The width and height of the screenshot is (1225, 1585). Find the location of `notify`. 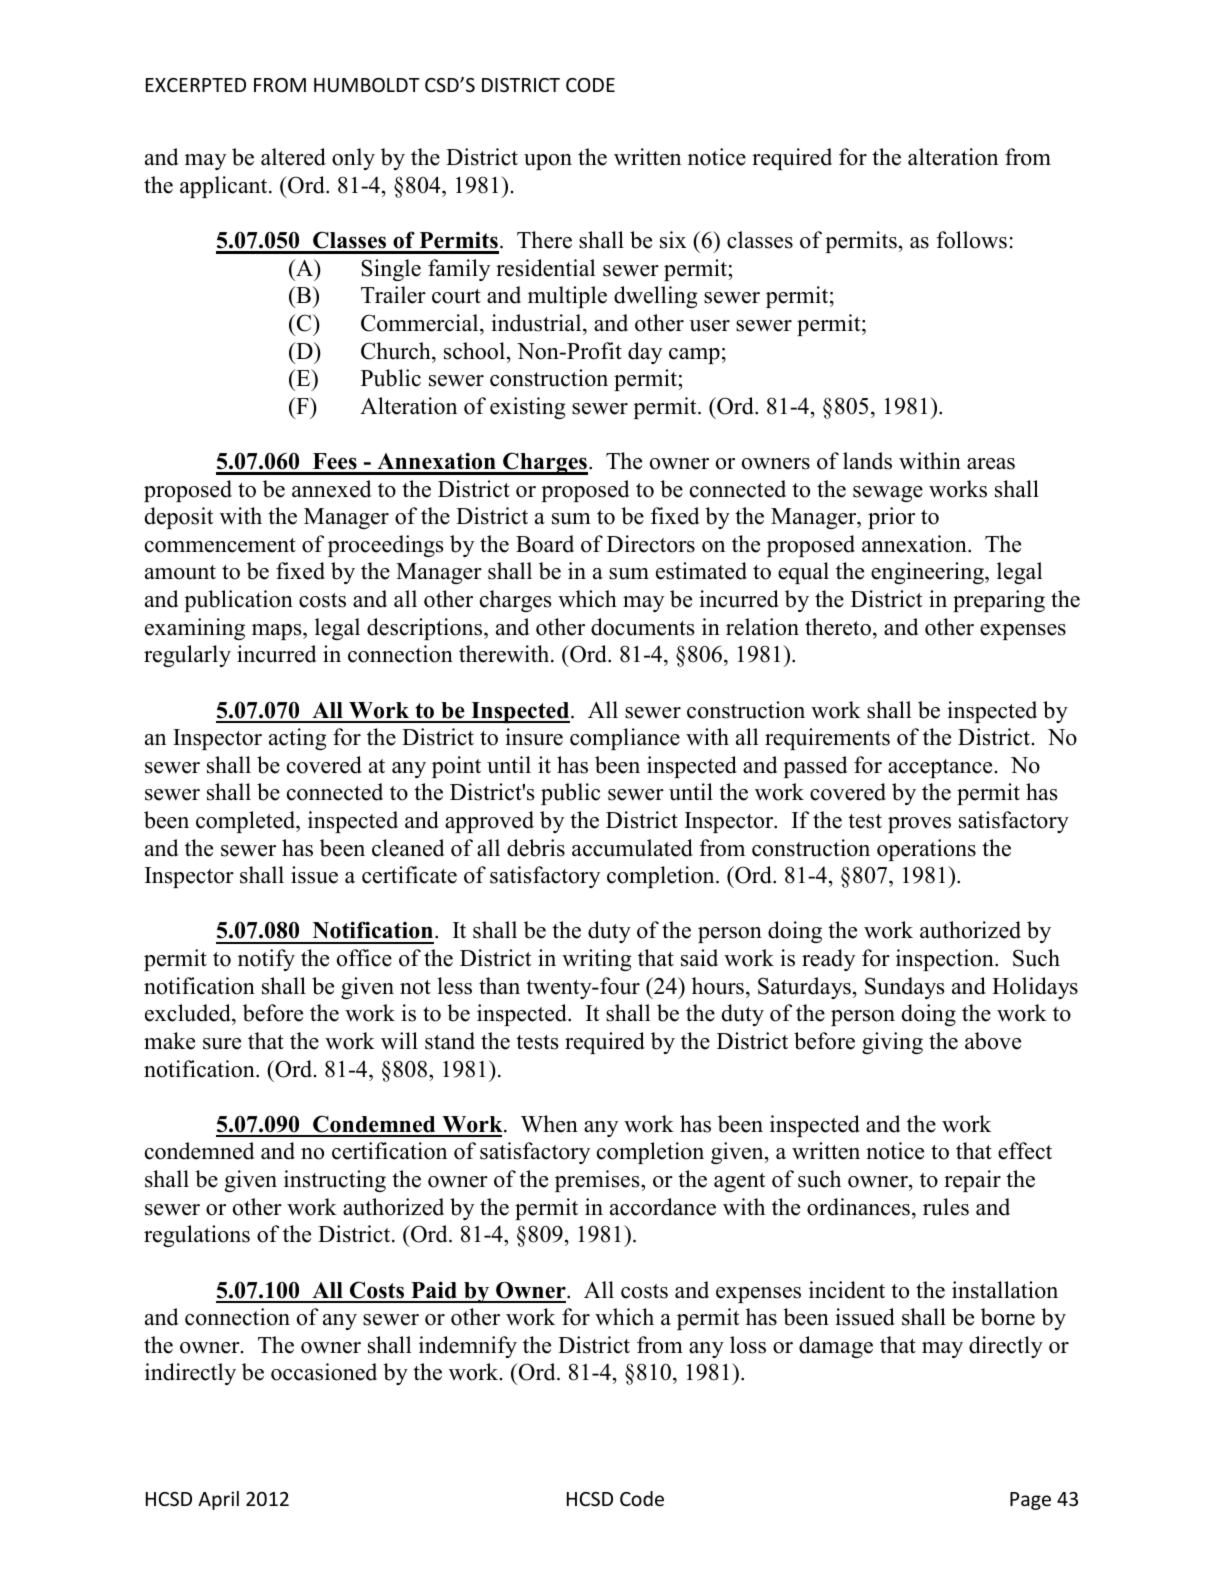

notify is located at coordinates (266, 960).
